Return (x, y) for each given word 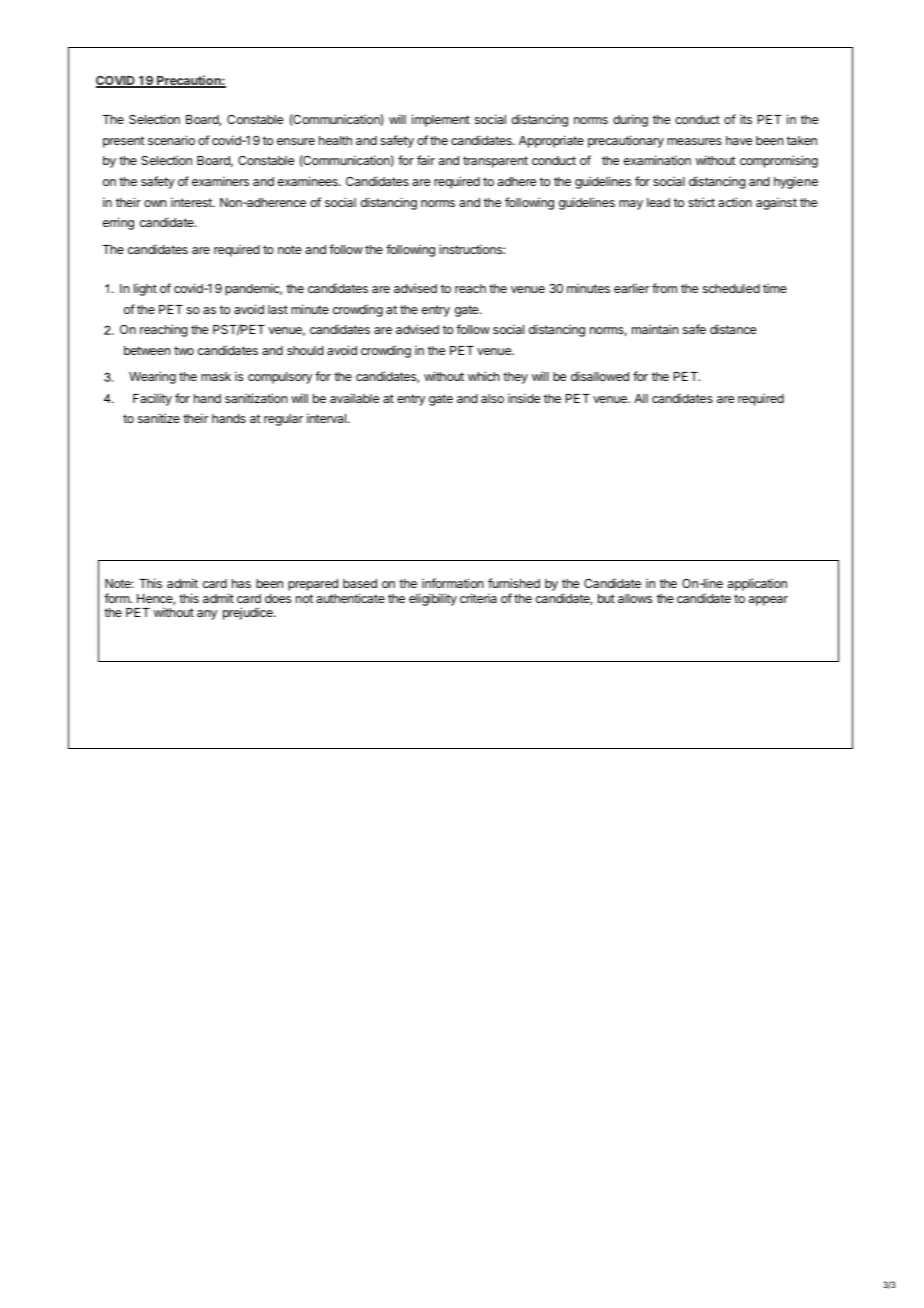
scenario (171, 140)
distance (733, 329)
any (207, 615)
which (483, 376)
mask (216, 376)
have (739, 140)
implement (441, 120)
